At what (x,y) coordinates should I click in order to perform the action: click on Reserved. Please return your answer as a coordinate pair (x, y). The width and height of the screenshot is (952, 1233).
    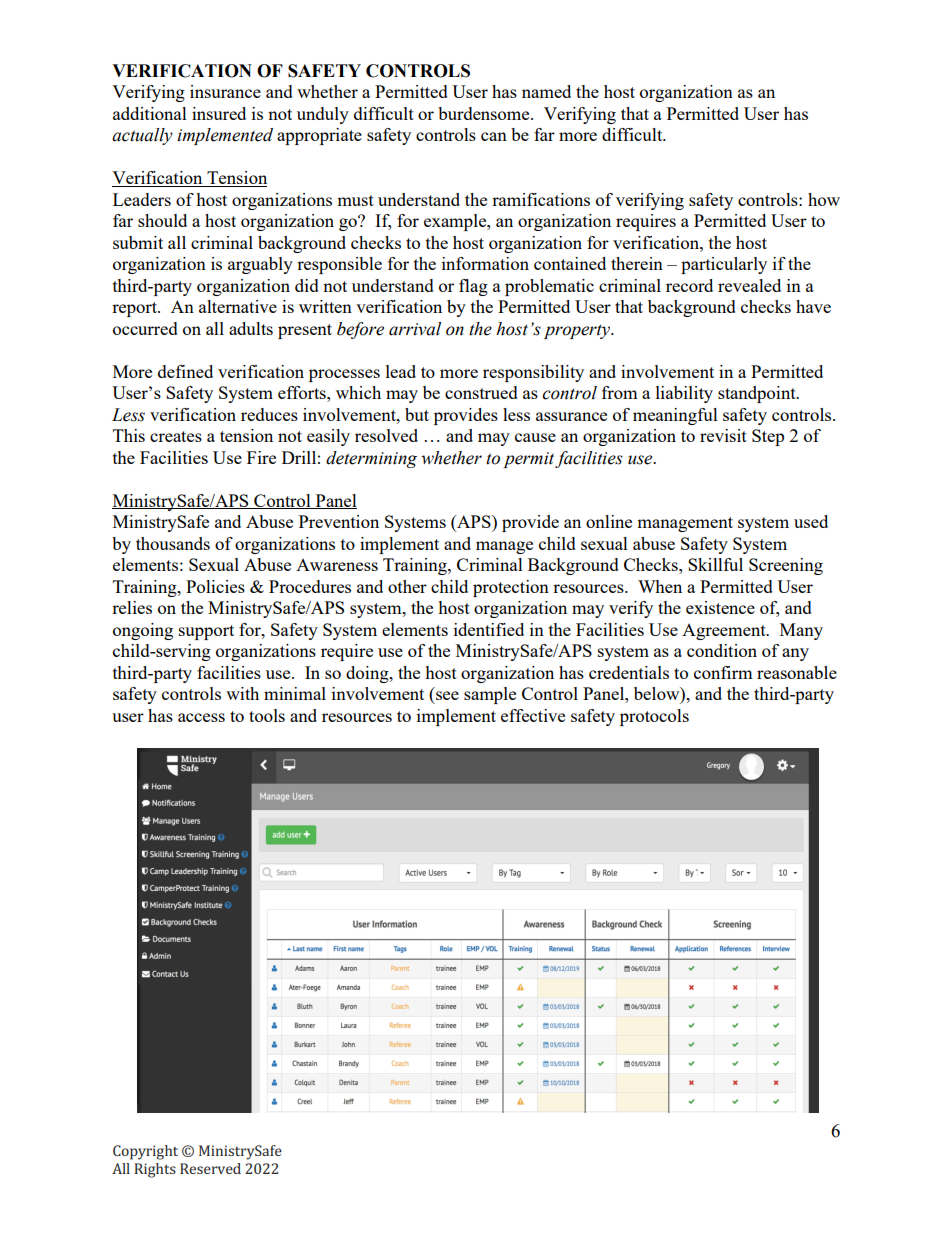
    Looking at the image, I should click on (210, 1168).
